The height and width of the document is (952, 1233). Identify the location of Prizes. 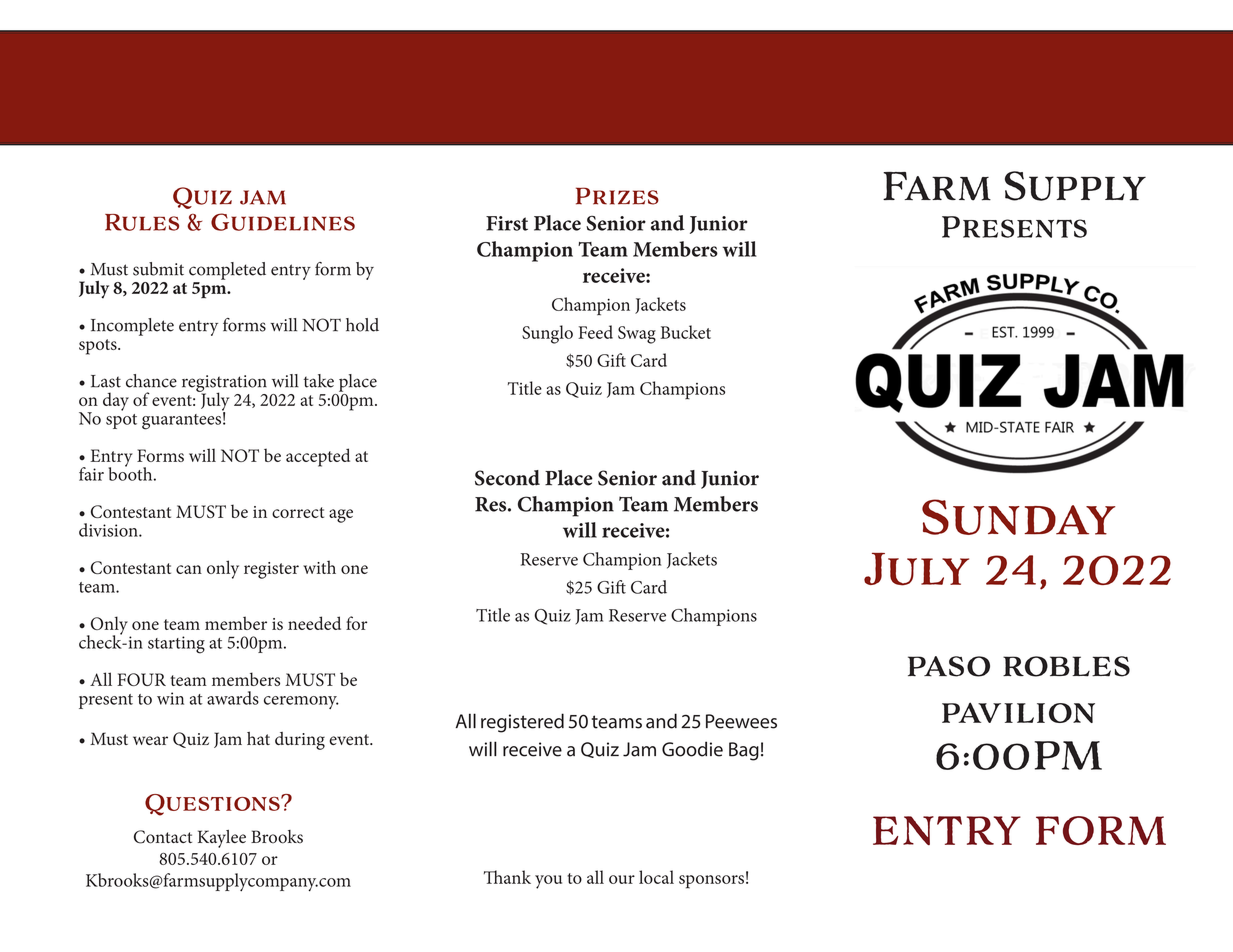
(617, 196).
